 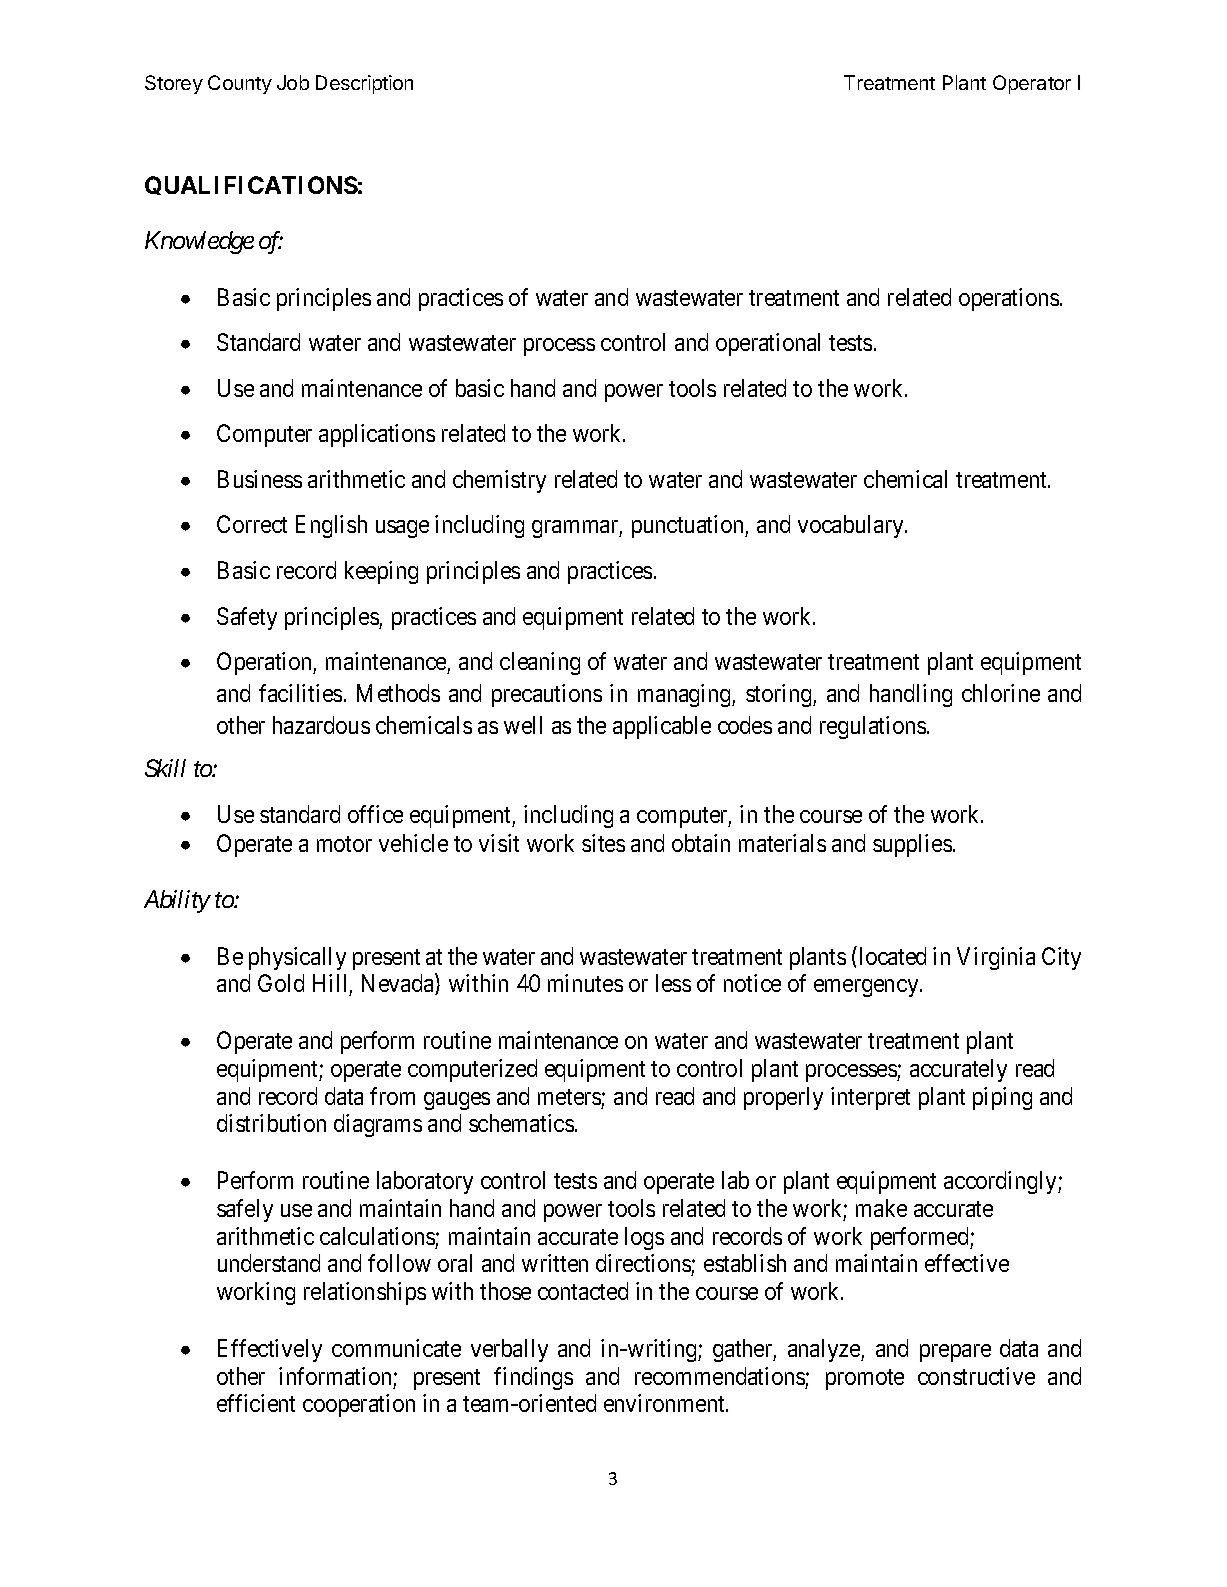 I want to click on meters, so click(x=569, y=1097).
